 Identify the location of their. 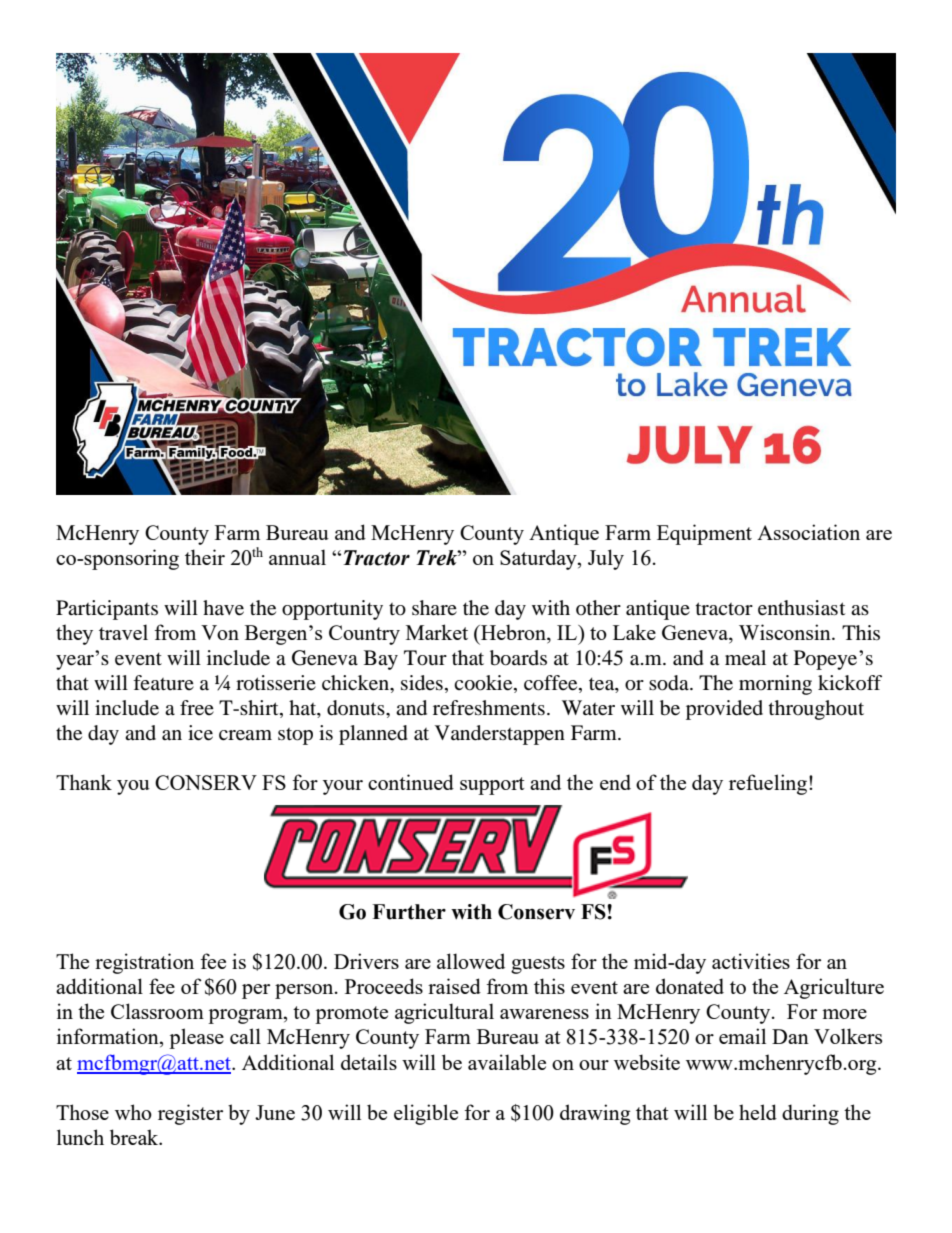
(205, 557).
